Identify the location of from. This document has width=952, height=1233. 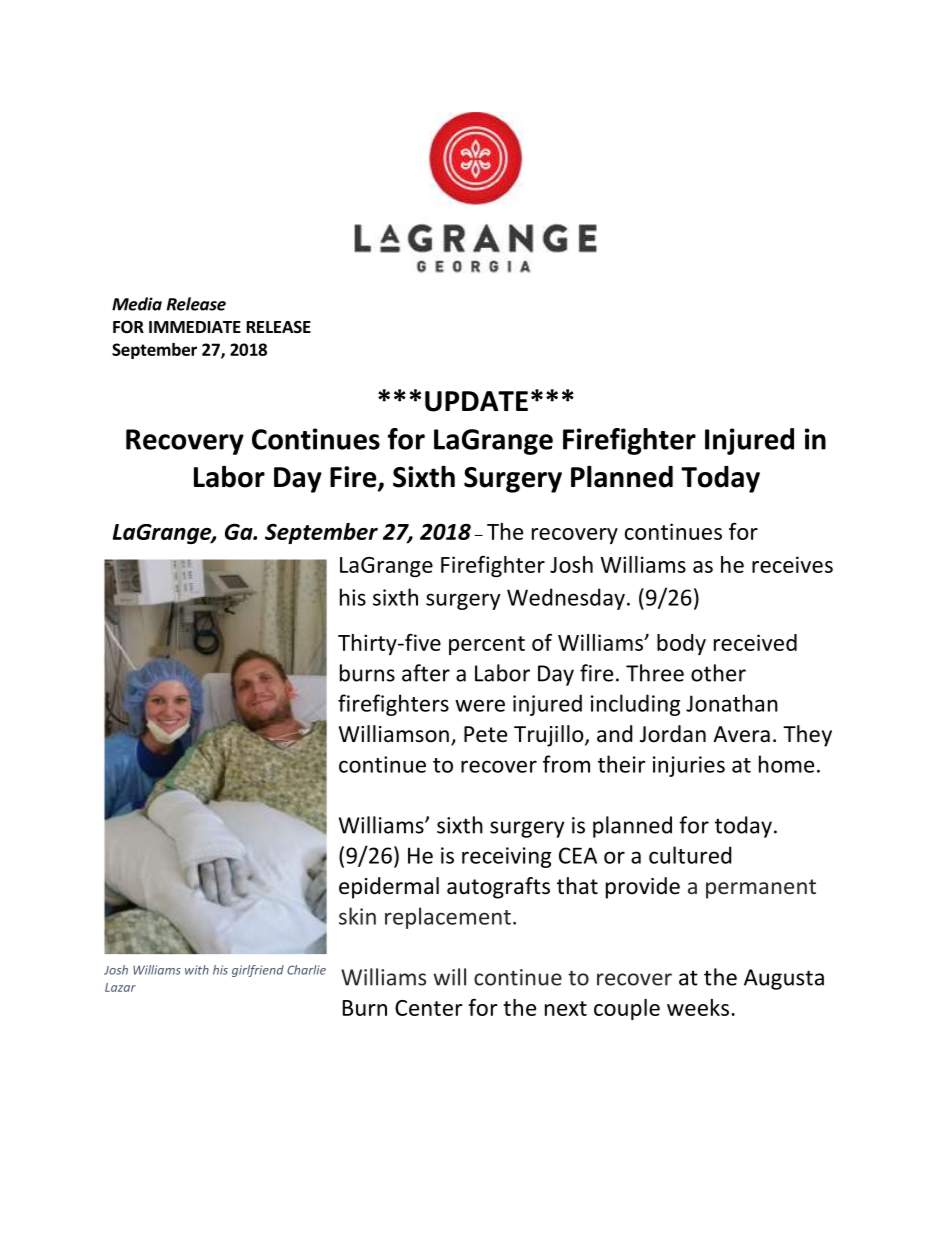
(566, 764).
